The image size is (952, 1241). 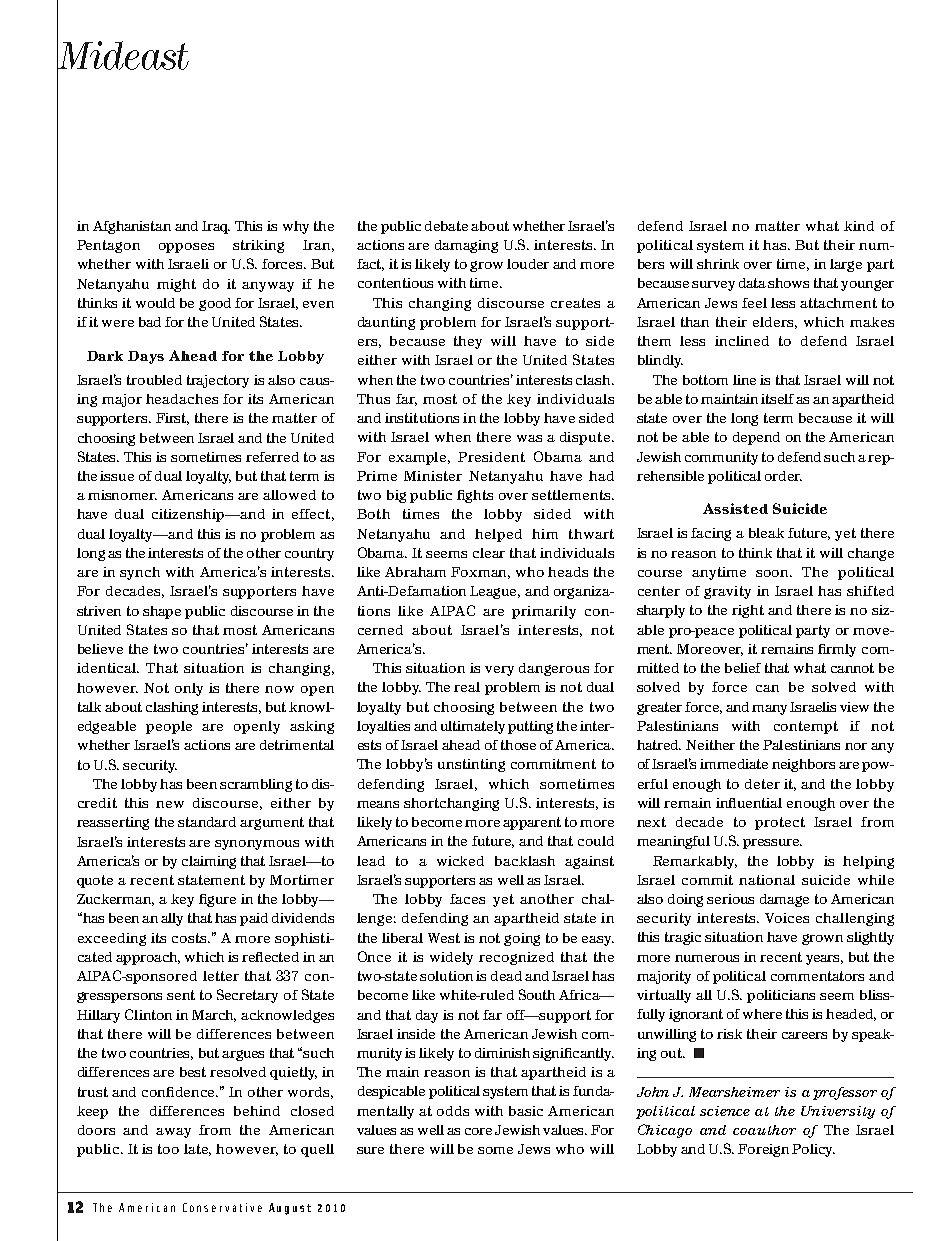 I want to click on away, so click(x=173, y=1133).
